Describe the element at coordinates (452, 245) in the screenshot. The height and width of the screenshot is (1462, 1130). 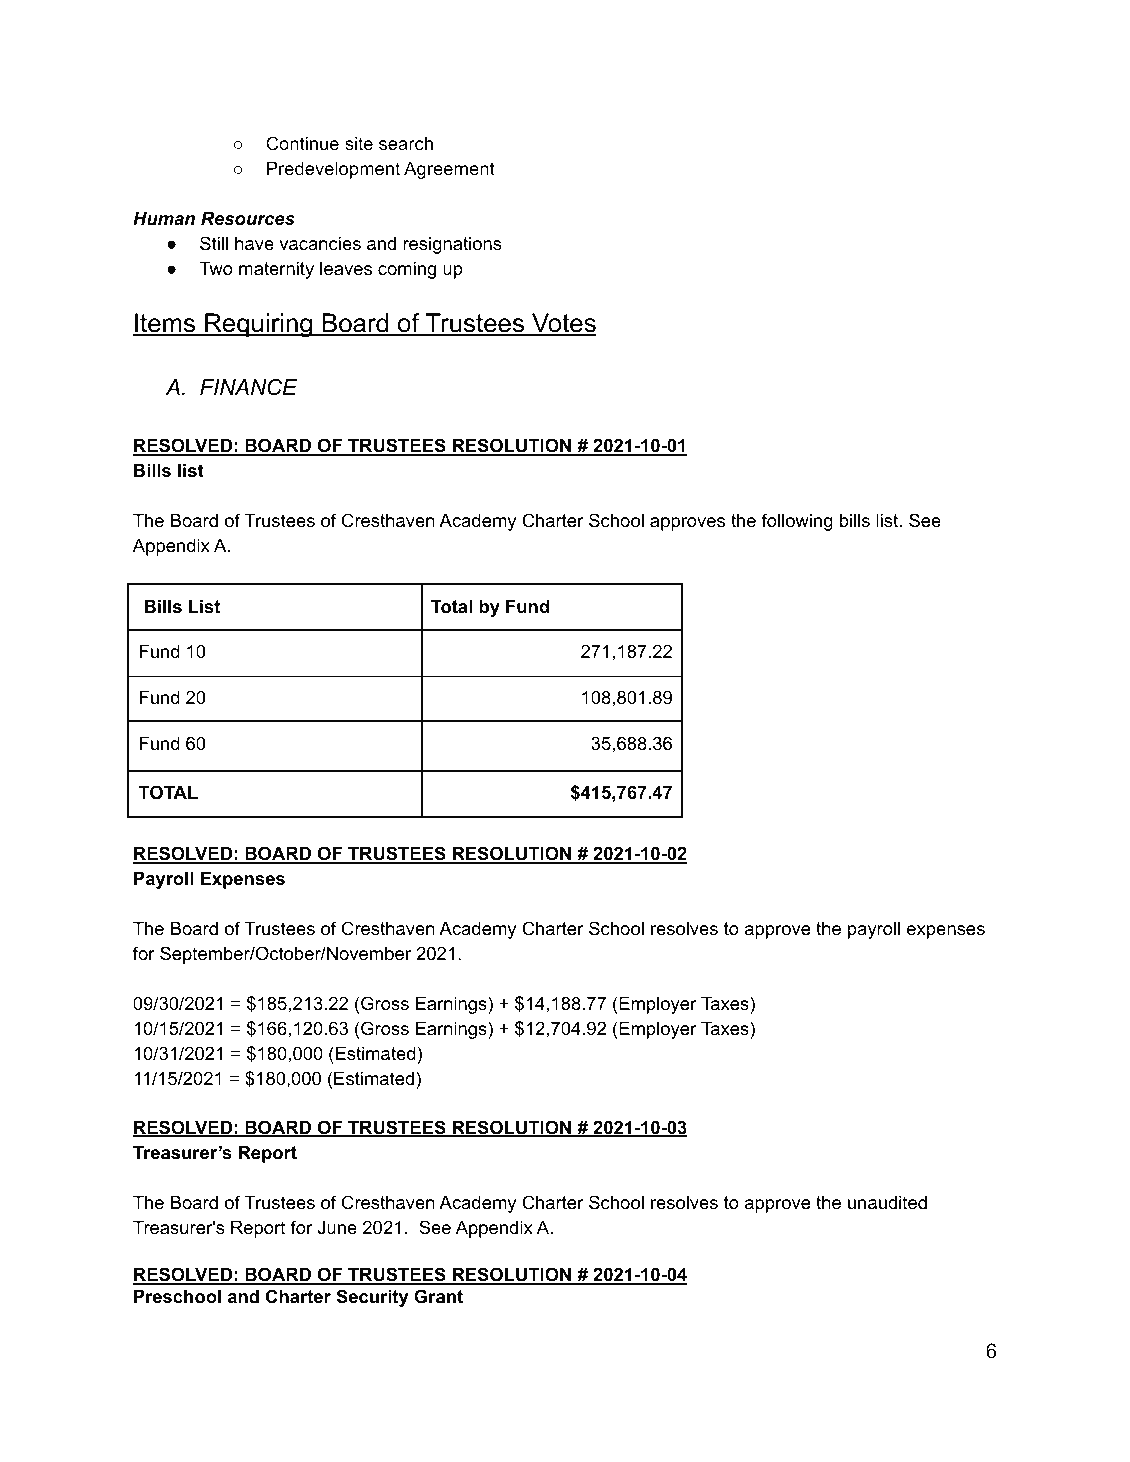
I see `resignations` at that location.
